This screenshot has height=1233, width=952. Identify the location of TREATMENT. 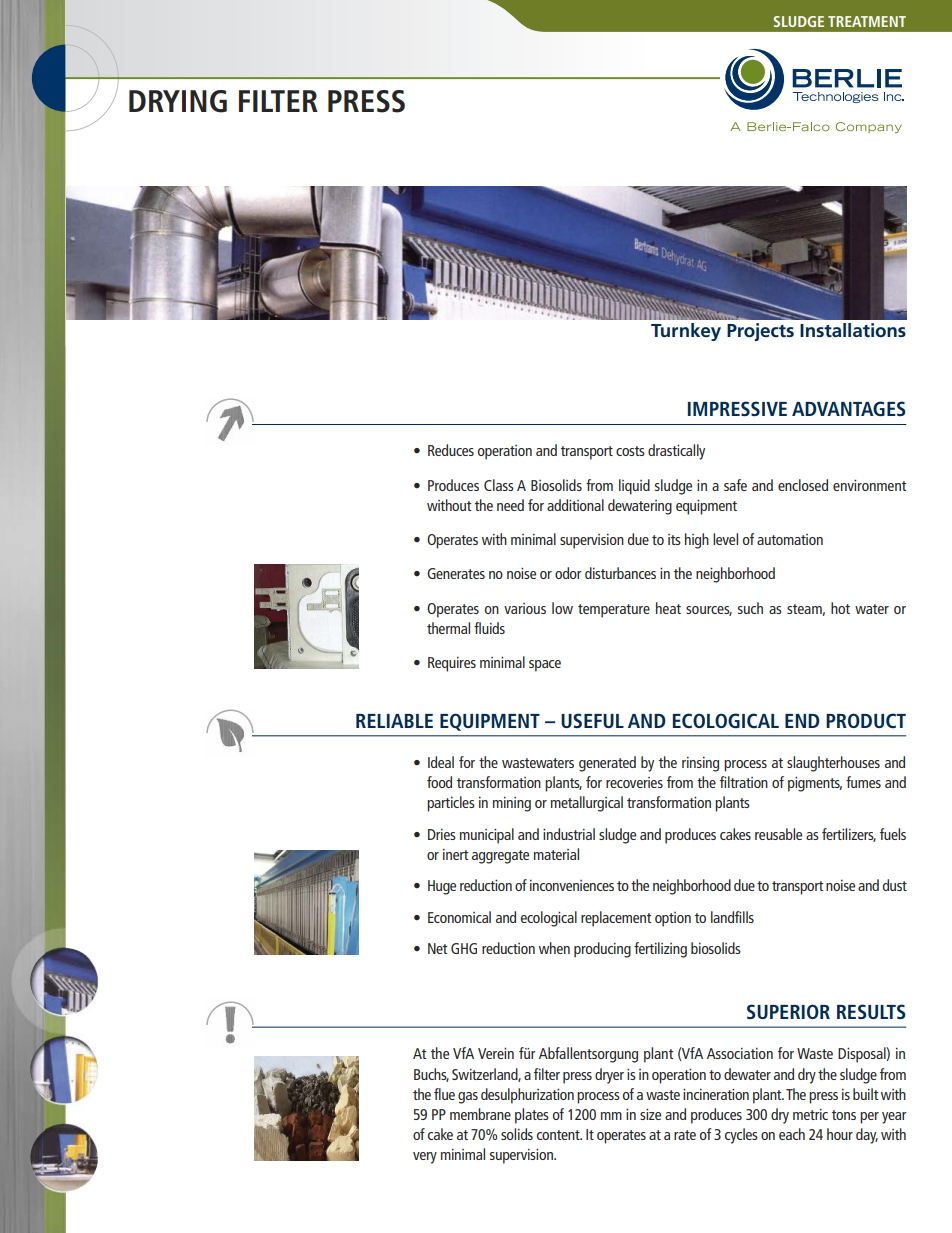
(867, 21).
